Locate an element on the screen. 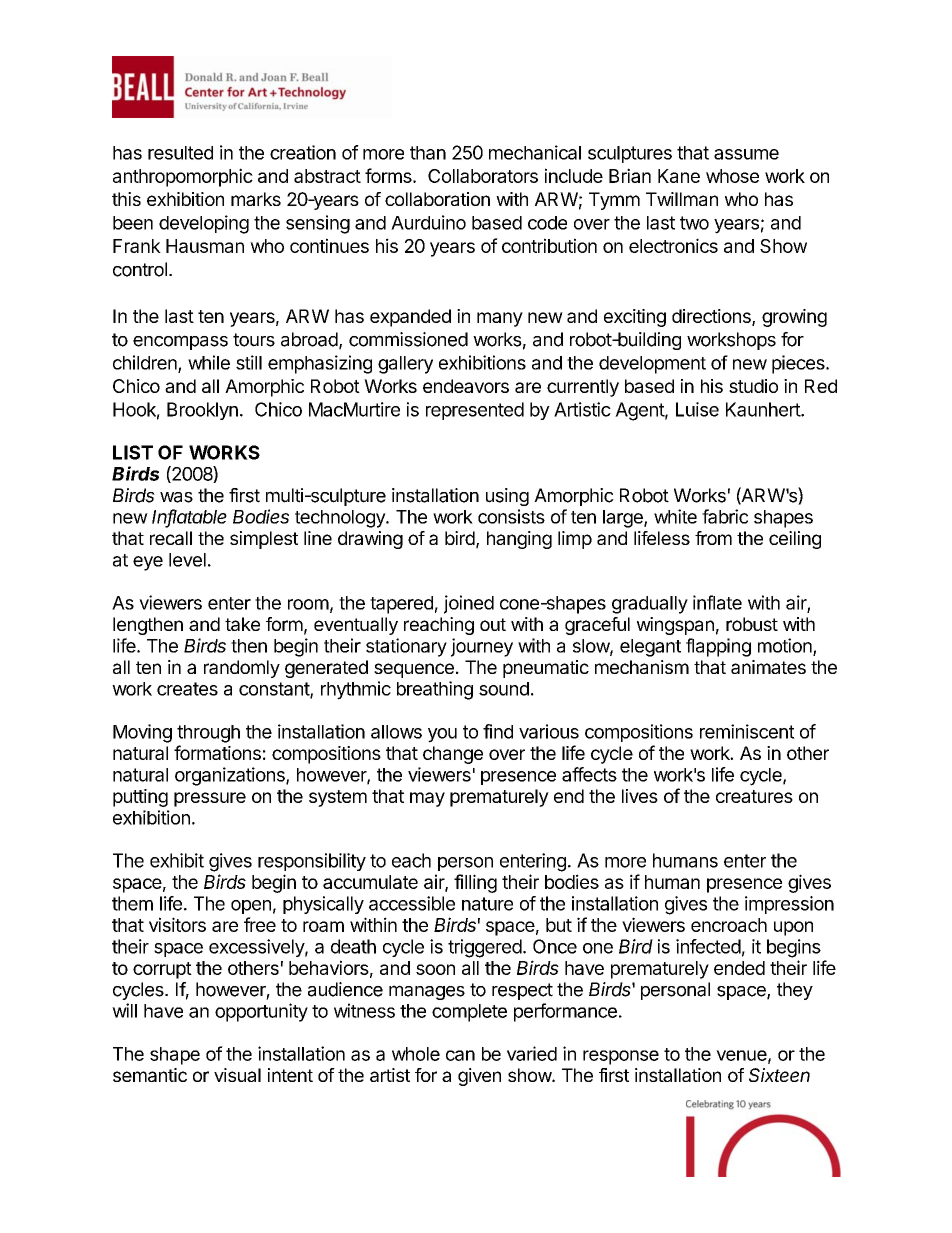 The height and width of the screenshot is (1233, 952). take is located at coordinates (242, 624).
